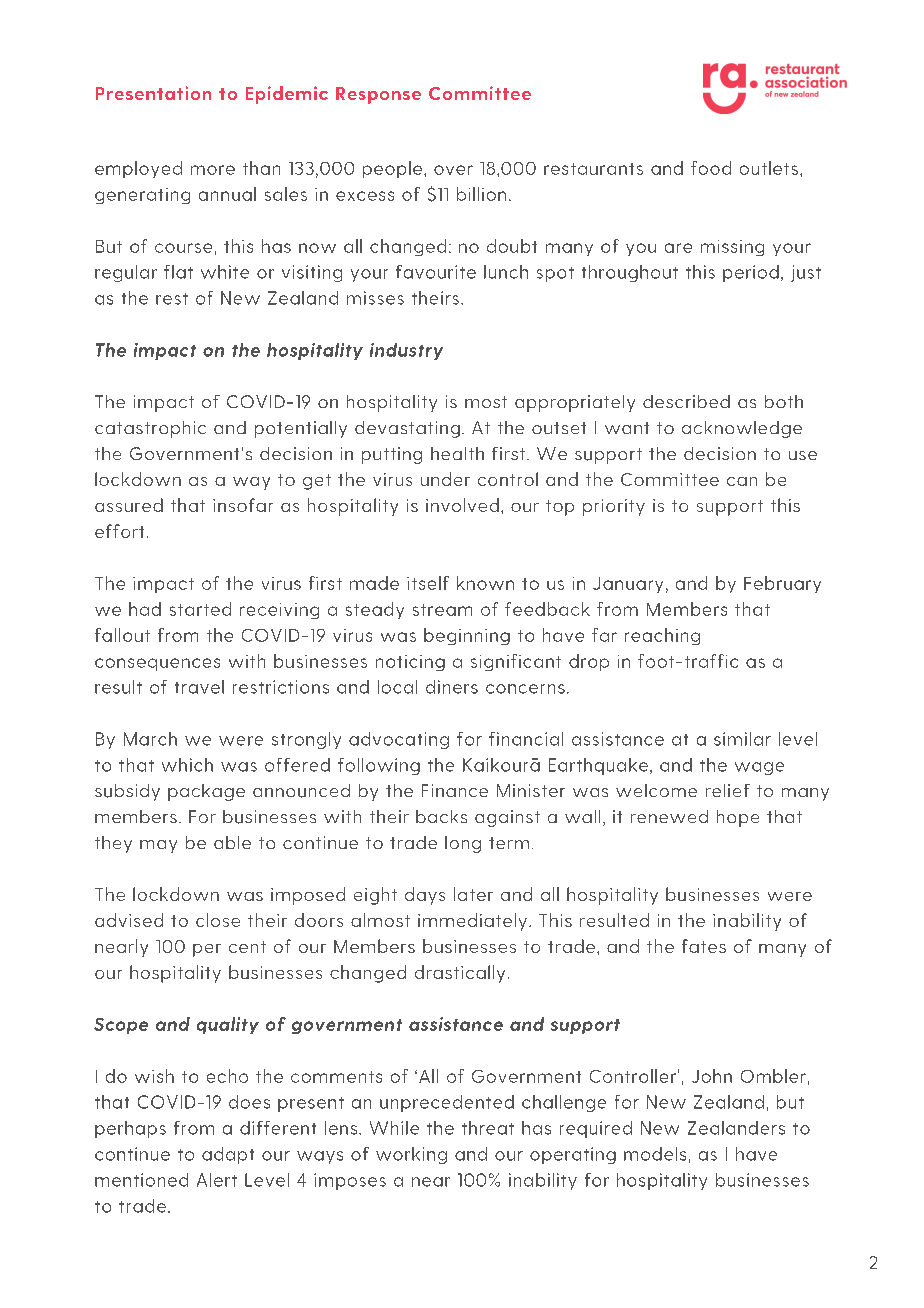 The image size is (924, 1308). Describe the element at coordinates (662, 636) in the page. I see `reaching` at that location.
